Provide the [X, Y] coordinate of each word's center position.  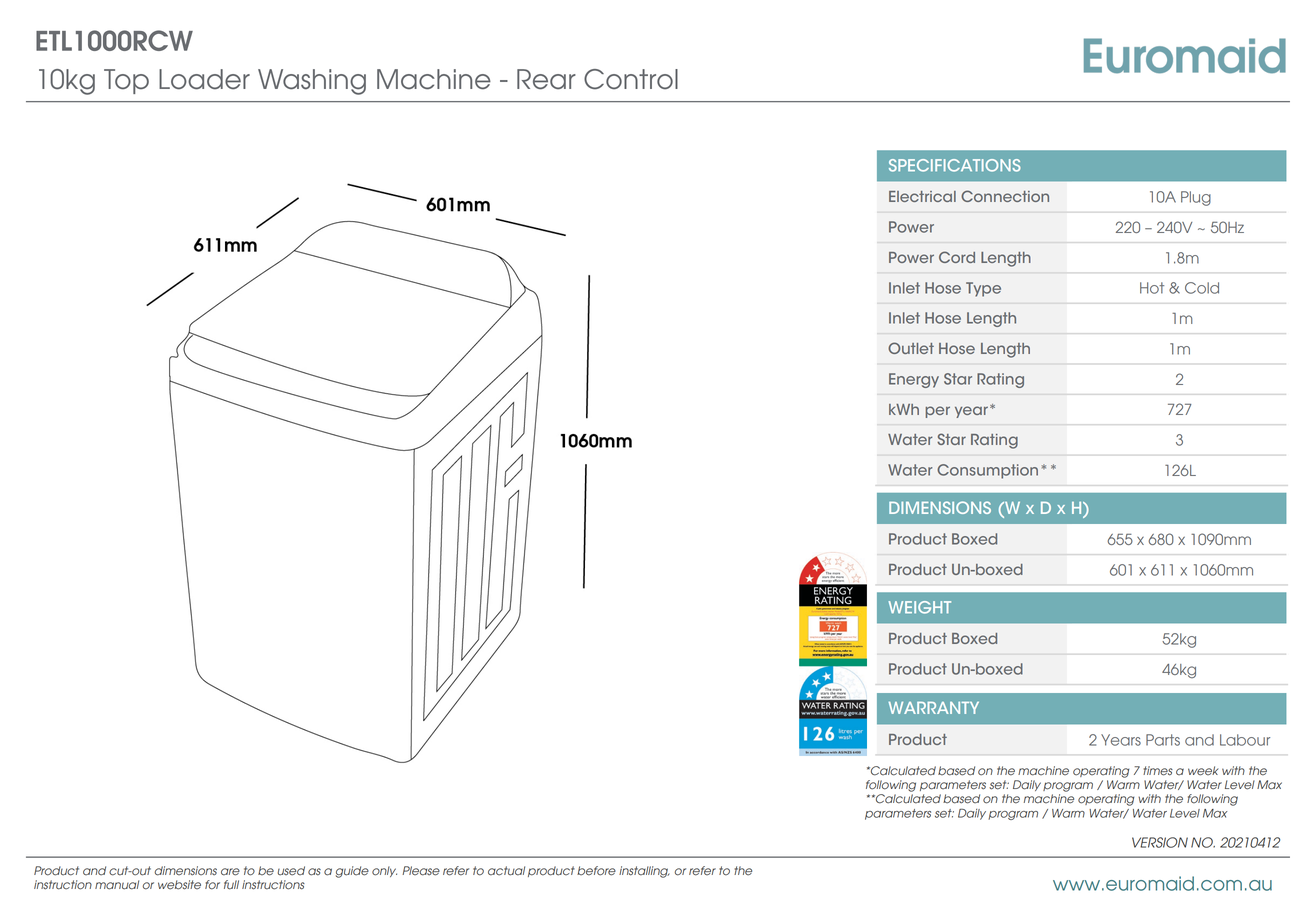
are [230, 872]
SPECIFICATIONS [955, 165]
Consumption [987, 471]
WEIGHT [919, 607]
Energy [914, 380]
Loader [204, 79]
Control [631, 79]
